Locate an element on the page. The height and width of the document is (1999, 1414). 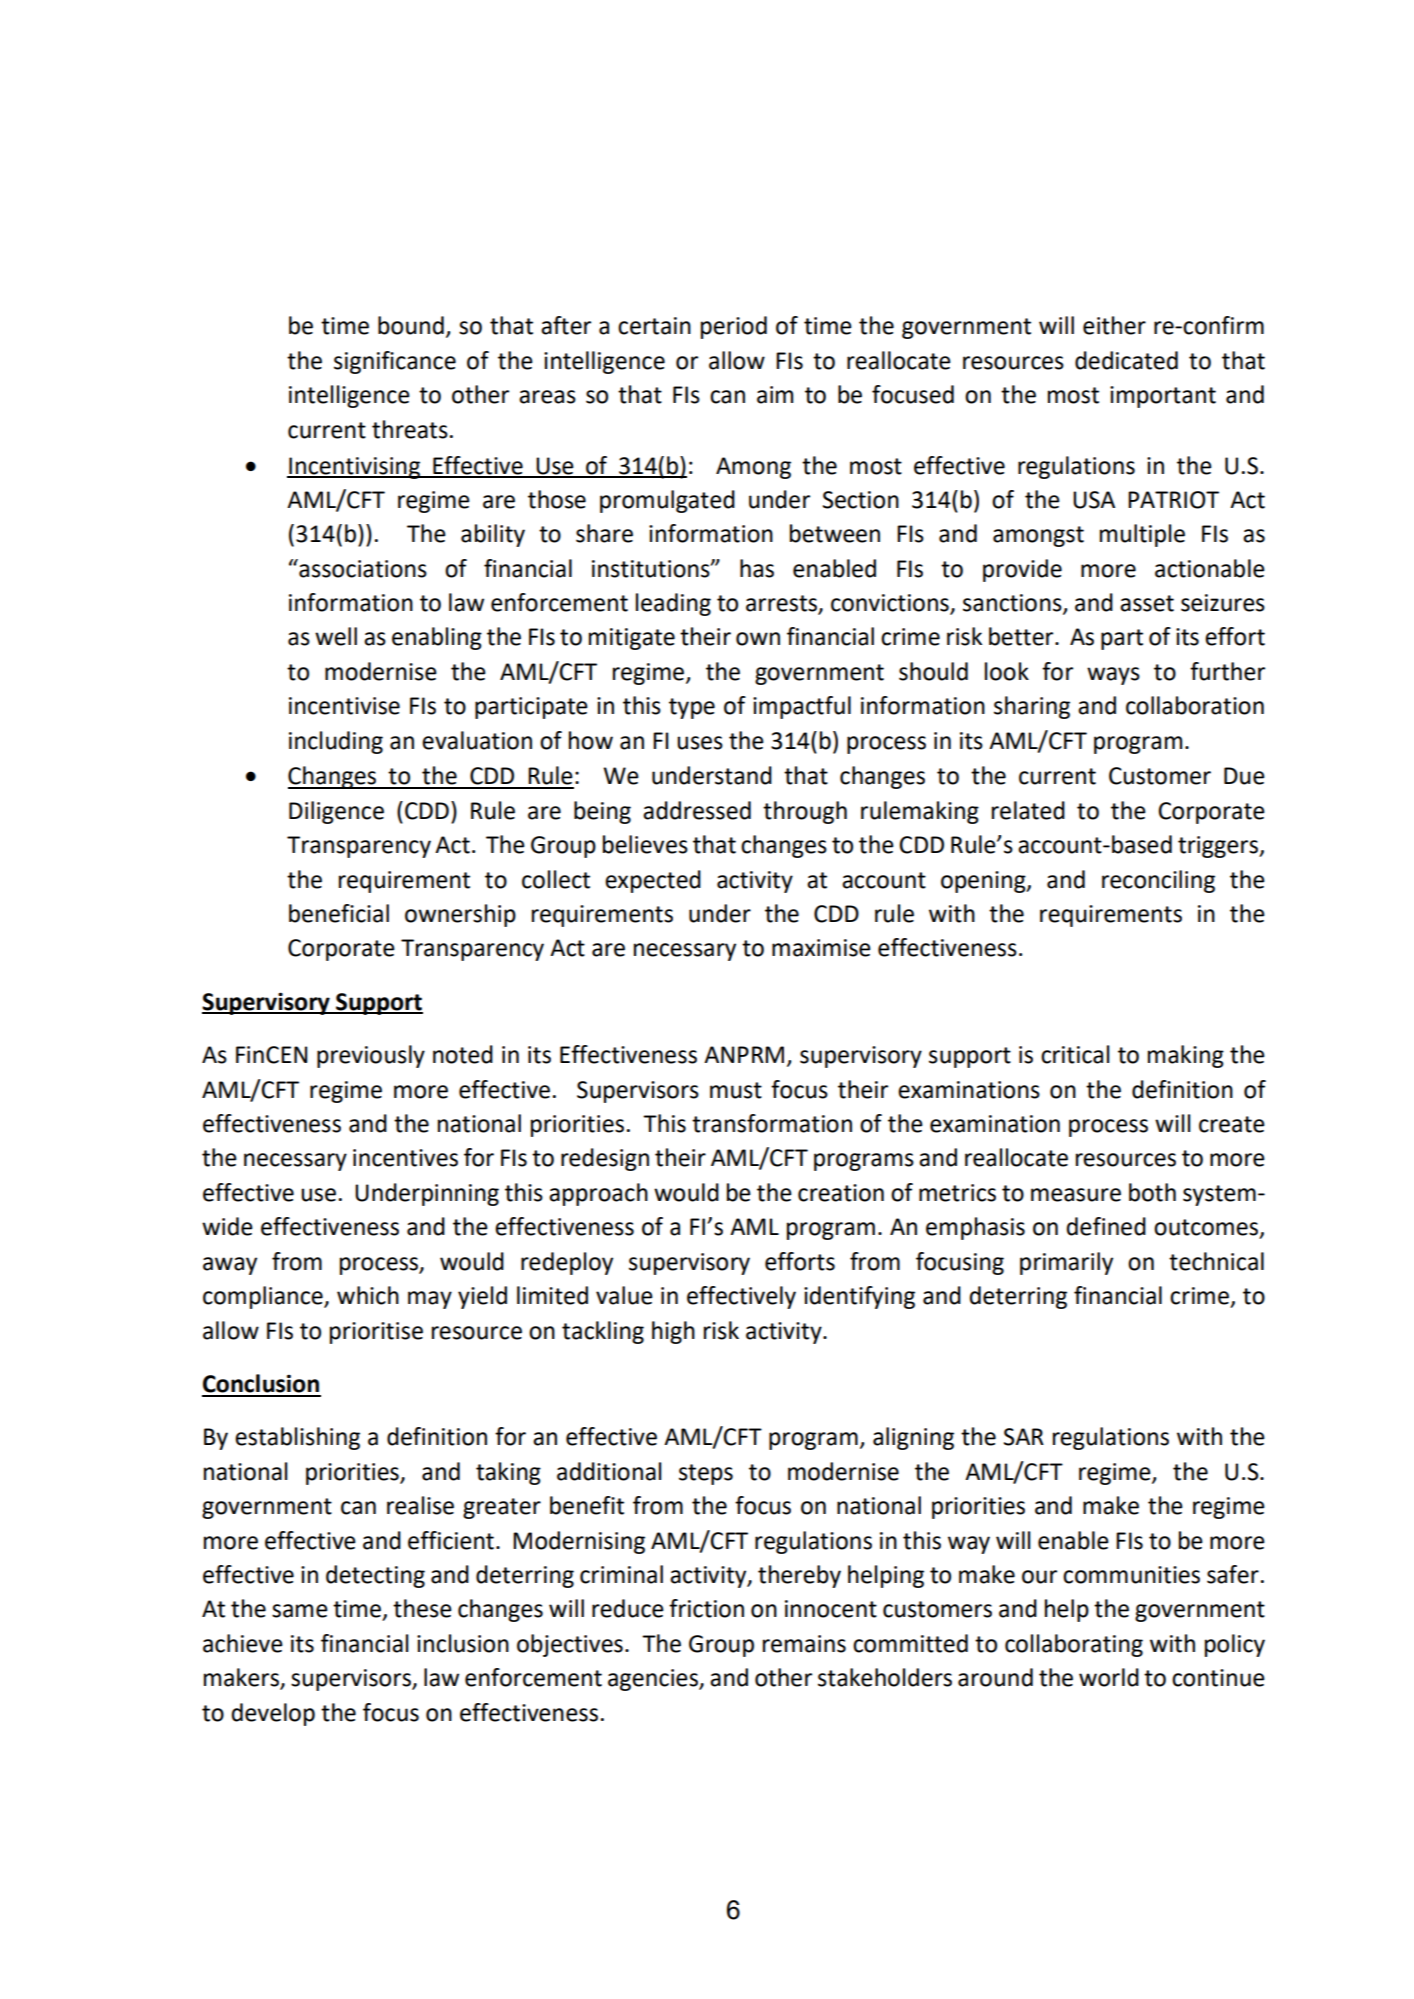
aim is located at coordinates (775, 395).
